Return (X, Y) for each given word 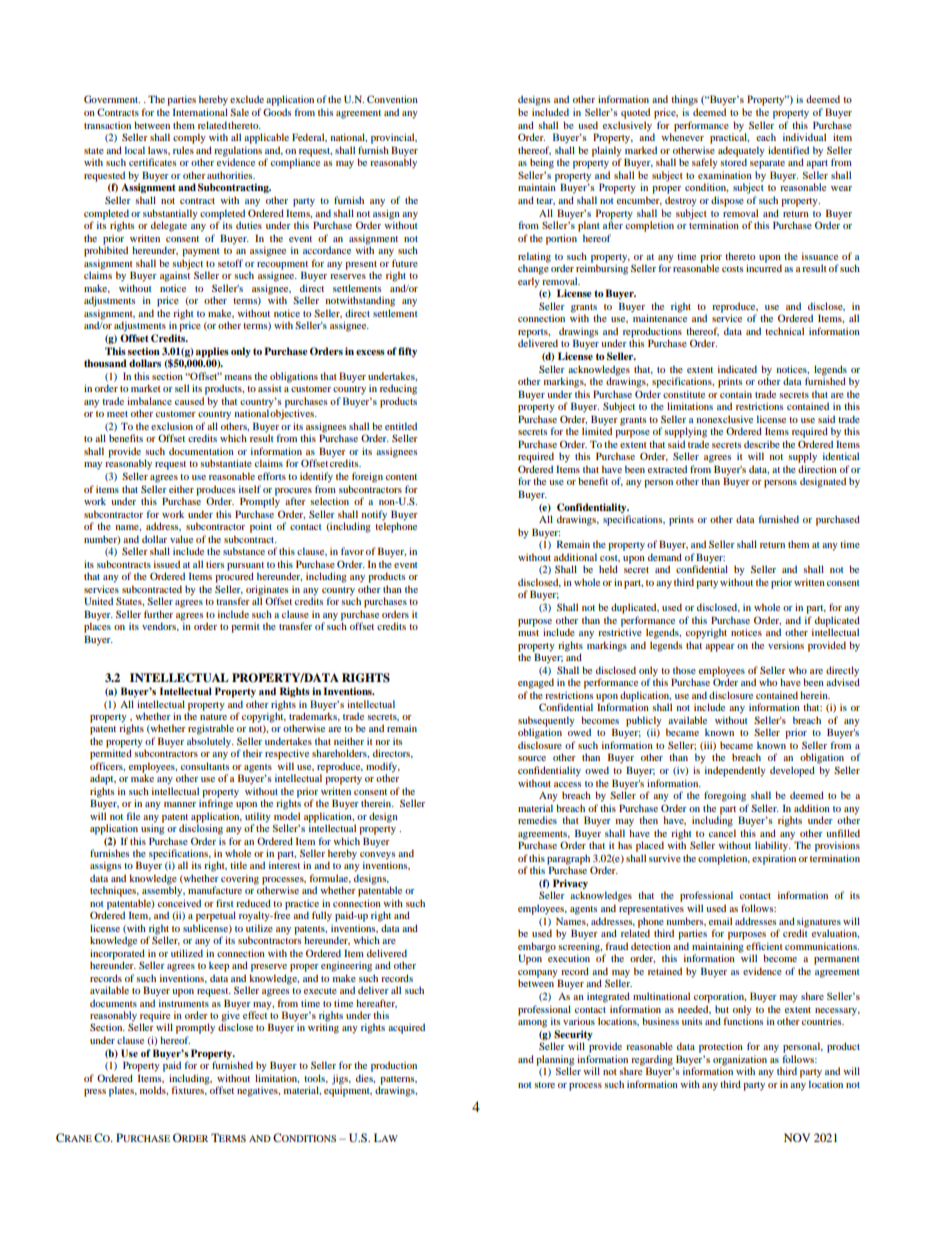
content (401, 477)
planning (555, 1061)
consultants (205, 766)
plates (122, 1091)
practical (729, 137)
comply (189, 138)
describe (762, 444)
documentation (201, 451)
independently (735, 771)
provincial (394, 138)
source (532, 758)
